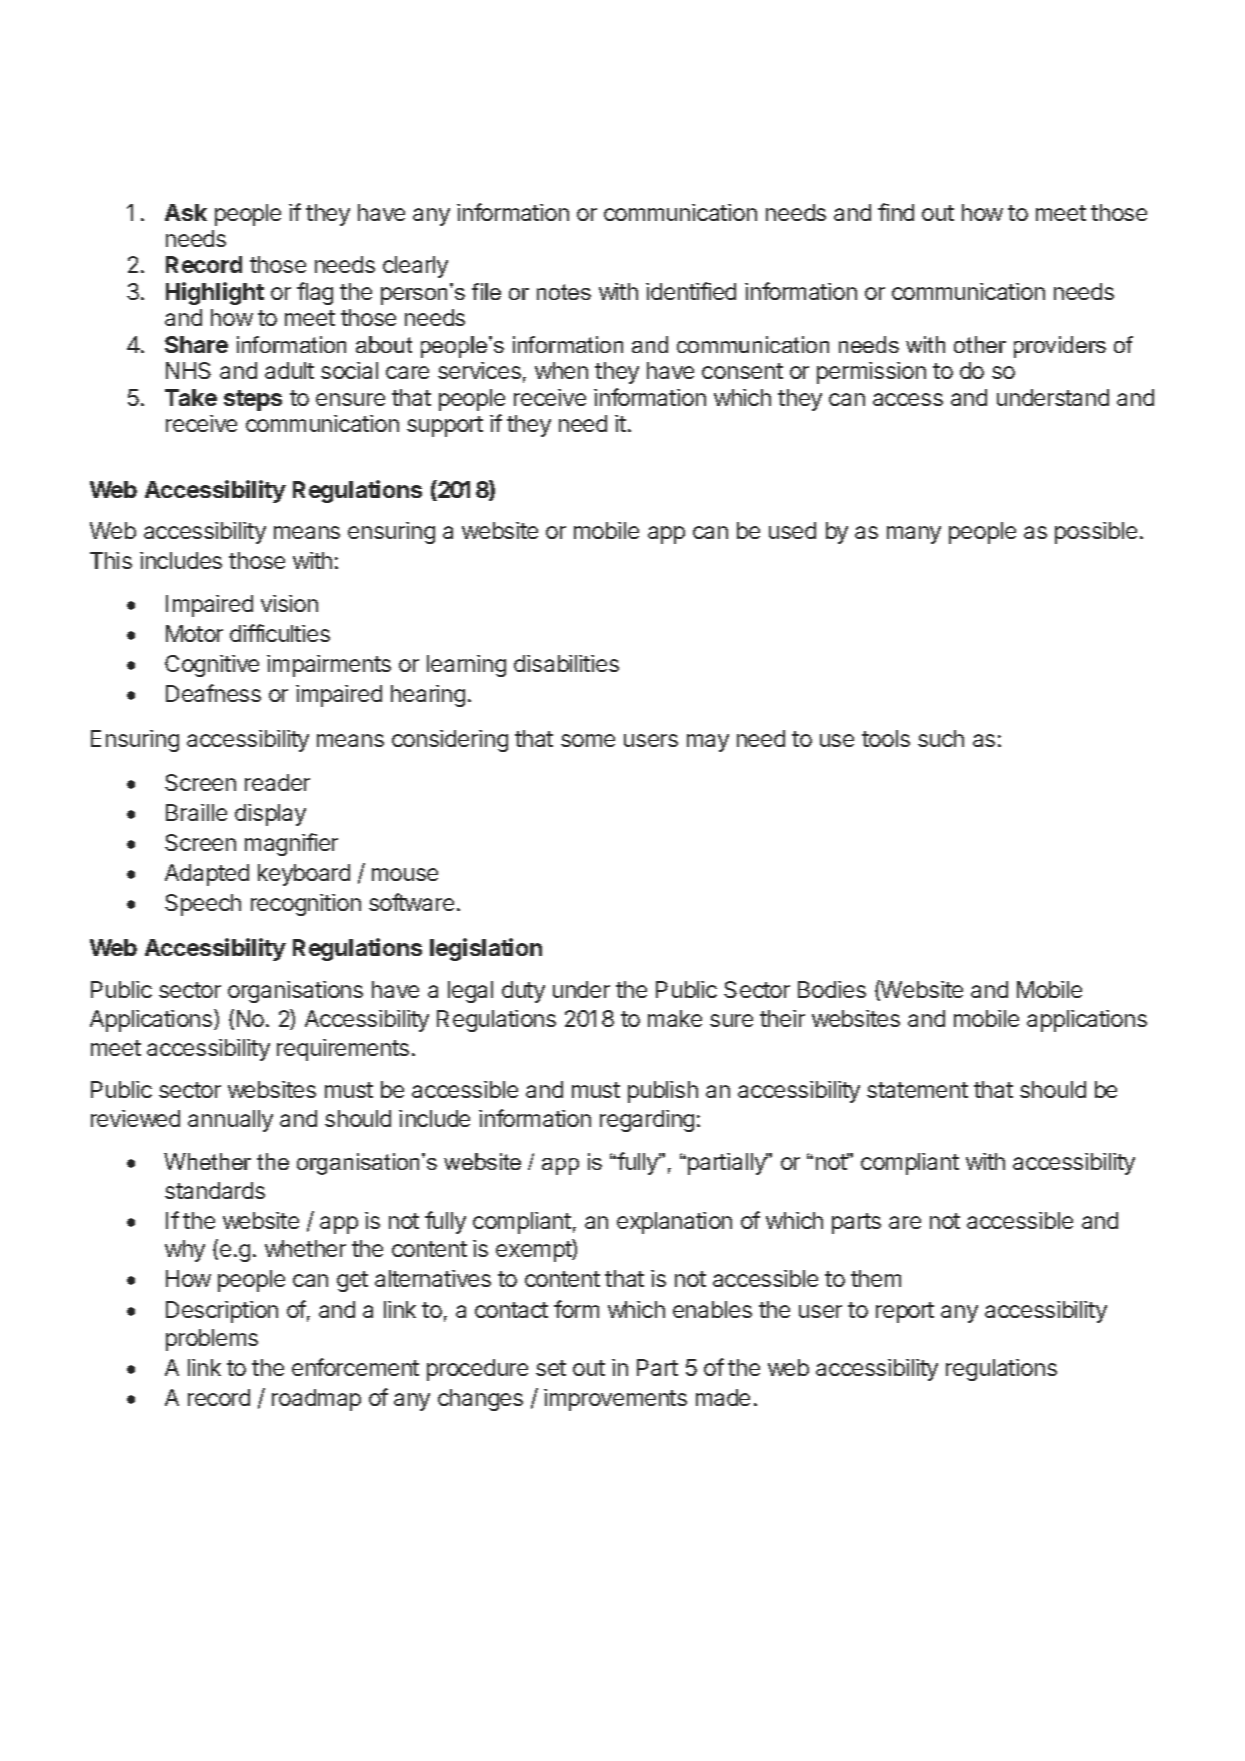 This image has height=1761, width=1245. What do you see at coordinates (792, 530) in the image?
I see `used` at bounding box center [792, 530].
